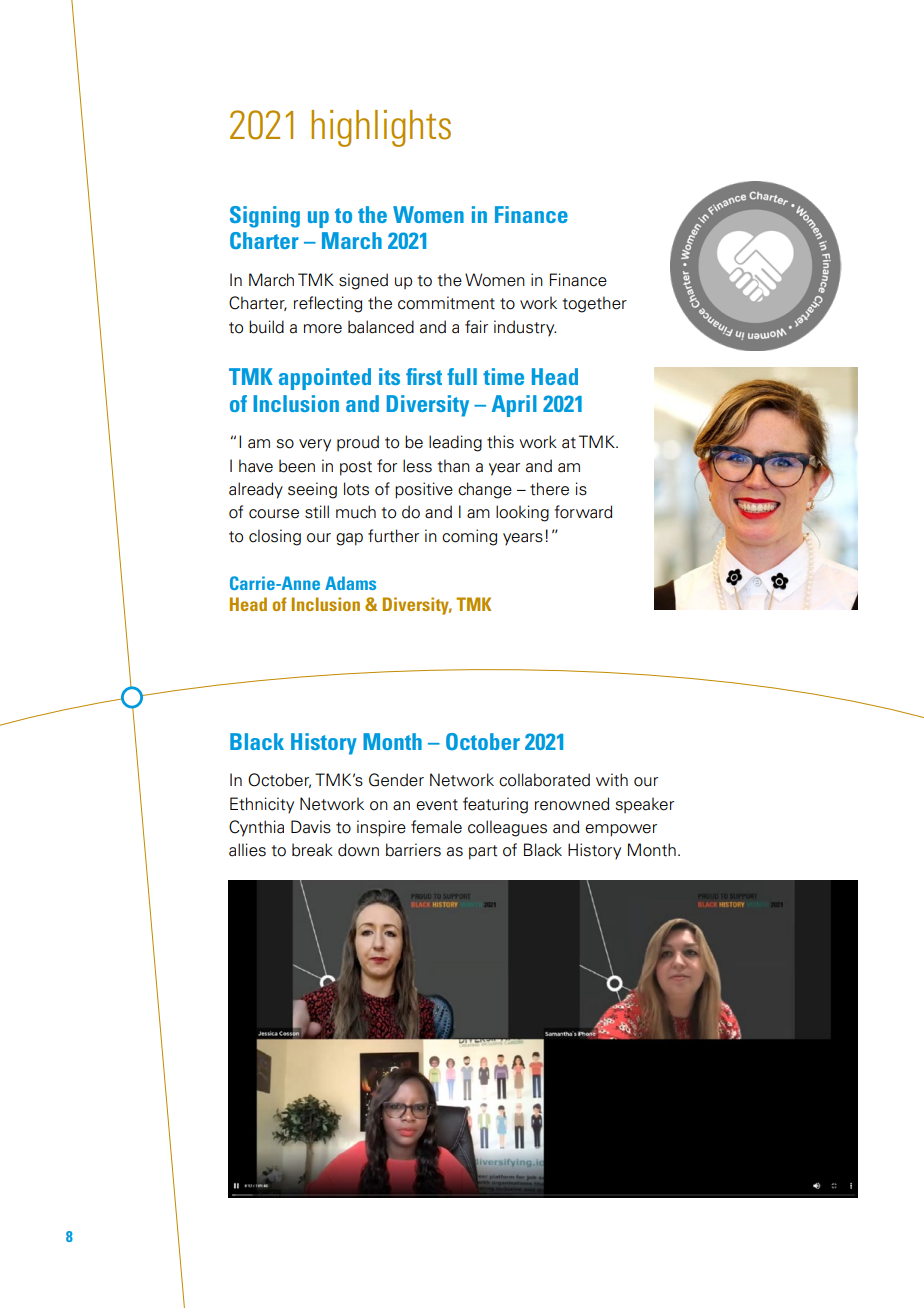 Image resolution: width=924 pixels, height=1308 pixels. What do you see at coordinates (424, 490) in the screenshot?
I see `positive` at bounding box center [424, 490].
